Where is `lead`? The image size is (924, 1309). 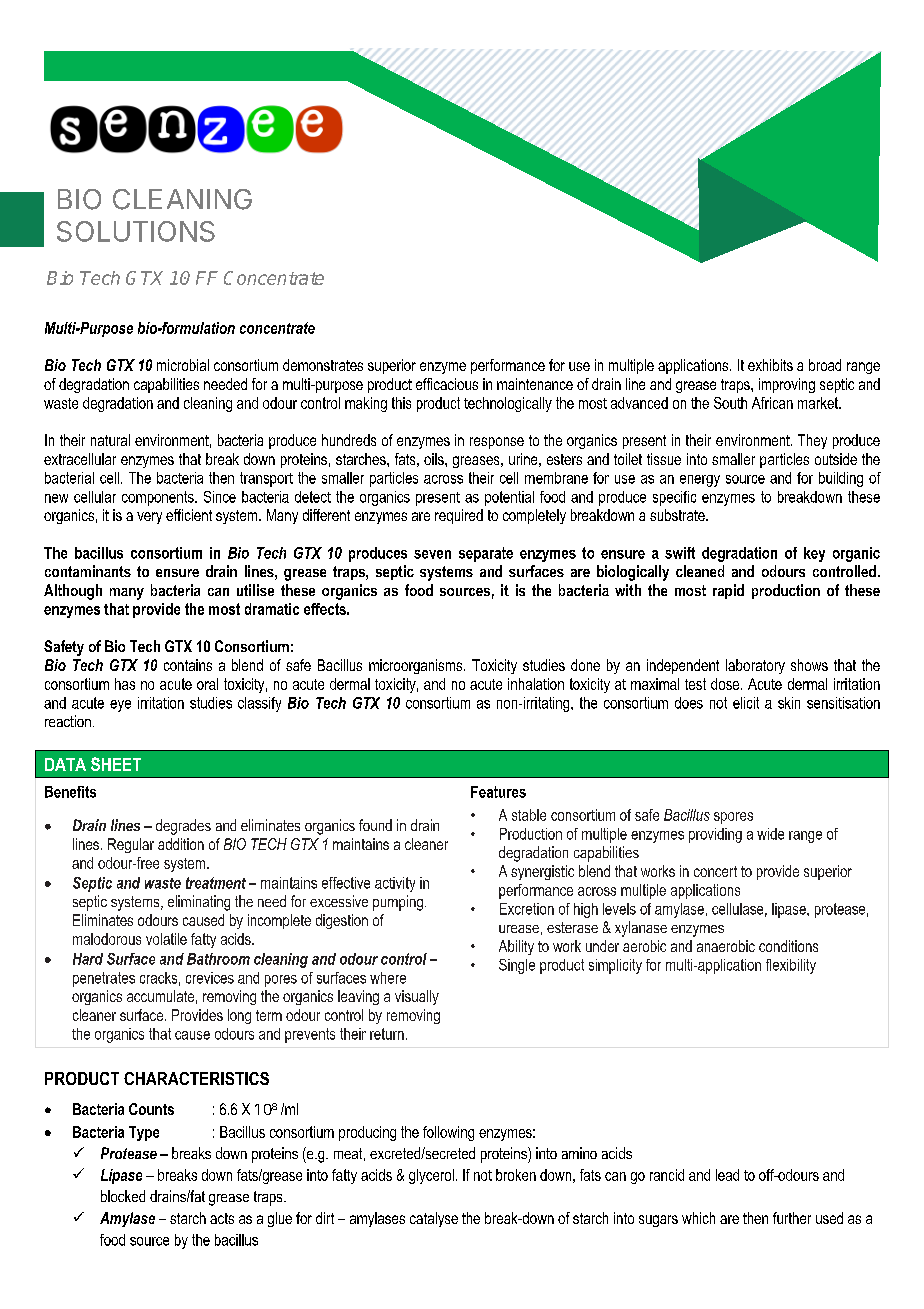
lead is located at coordinates (727, 1175).
